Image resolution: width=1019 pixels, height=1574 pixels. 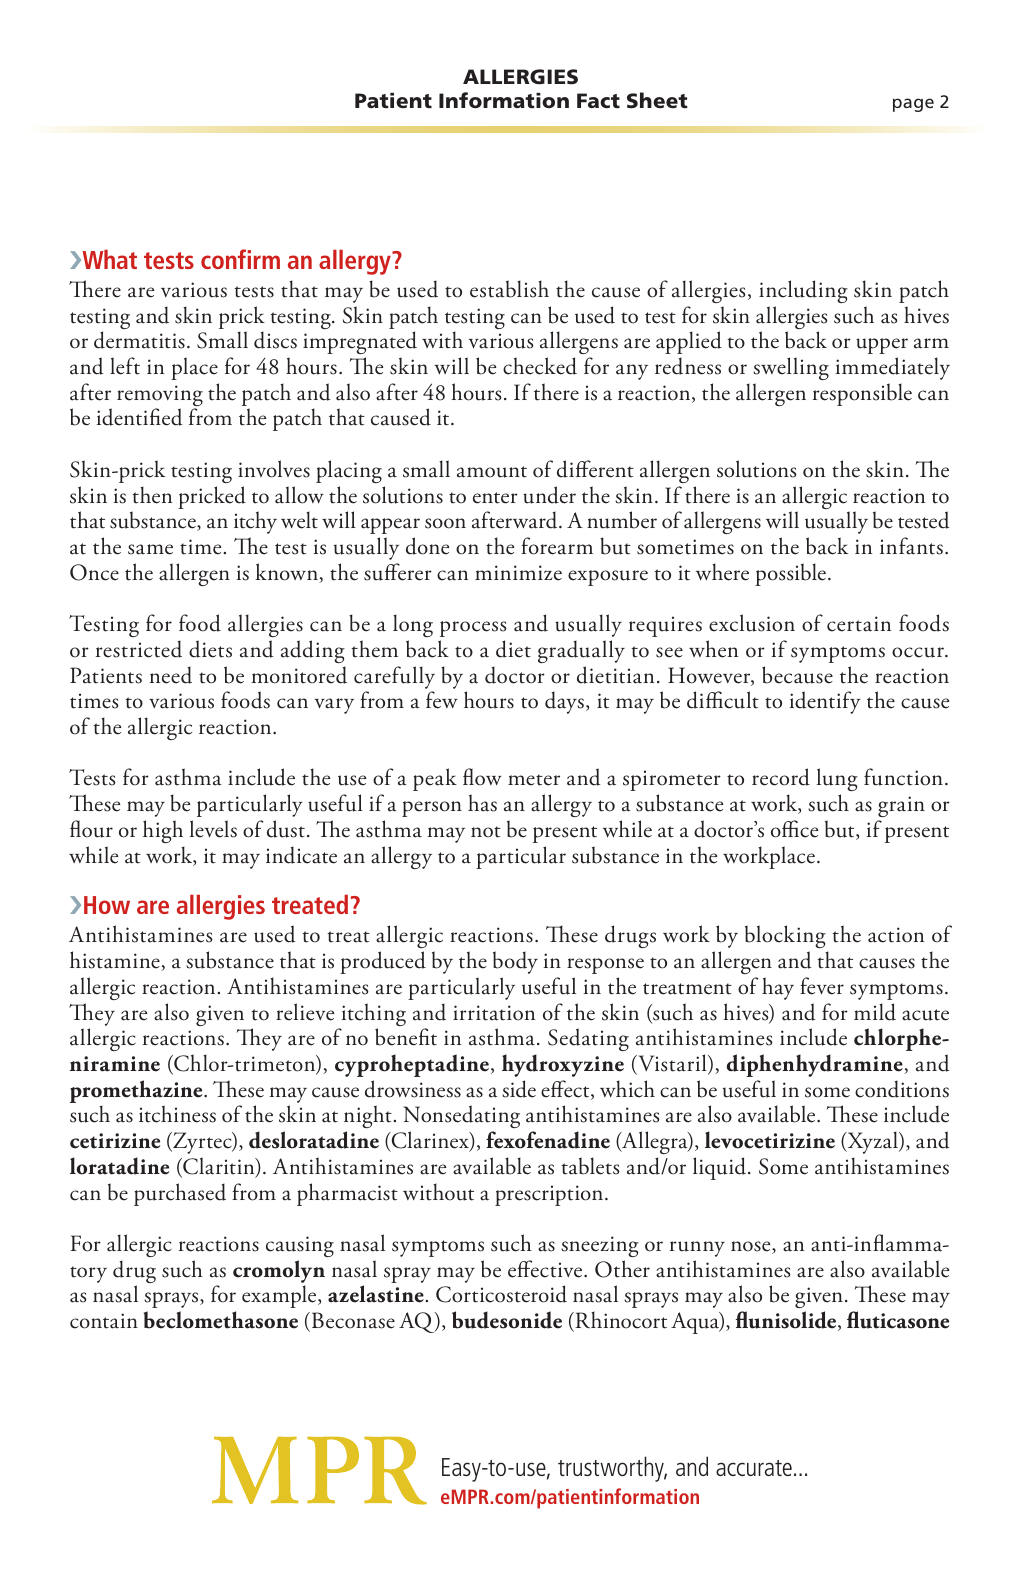 What do you see at coordinates (240, 259) in the screenshot?
I see `confirm` at bounding box center [240, 259].
